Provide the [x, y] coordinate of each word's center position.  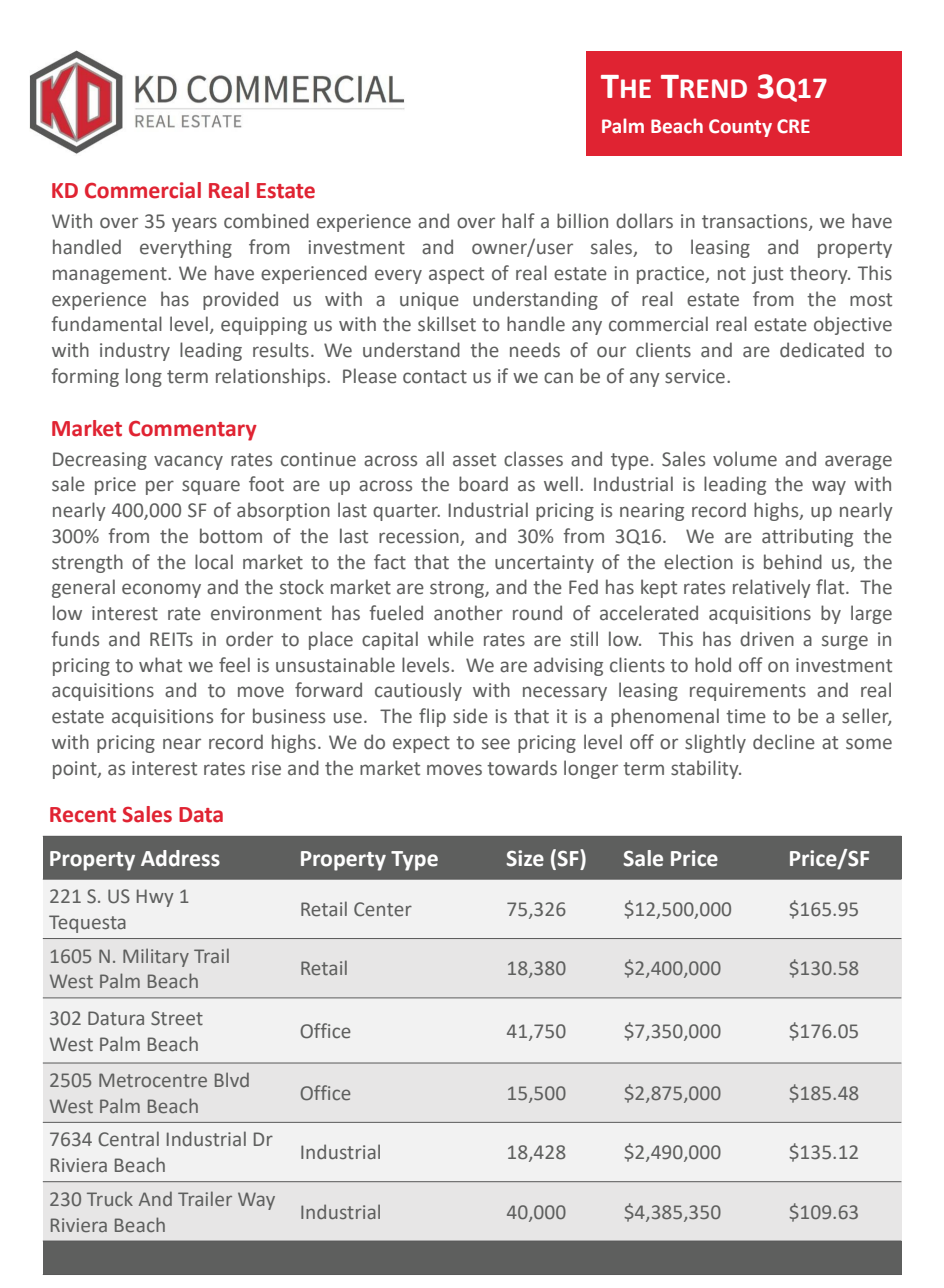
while [451, 639]
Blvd [232, 1079]
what [160, 665]
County [740, 128]
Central [128, 1139]
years [194, 224]
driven [767, 639]
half [518, 221]
